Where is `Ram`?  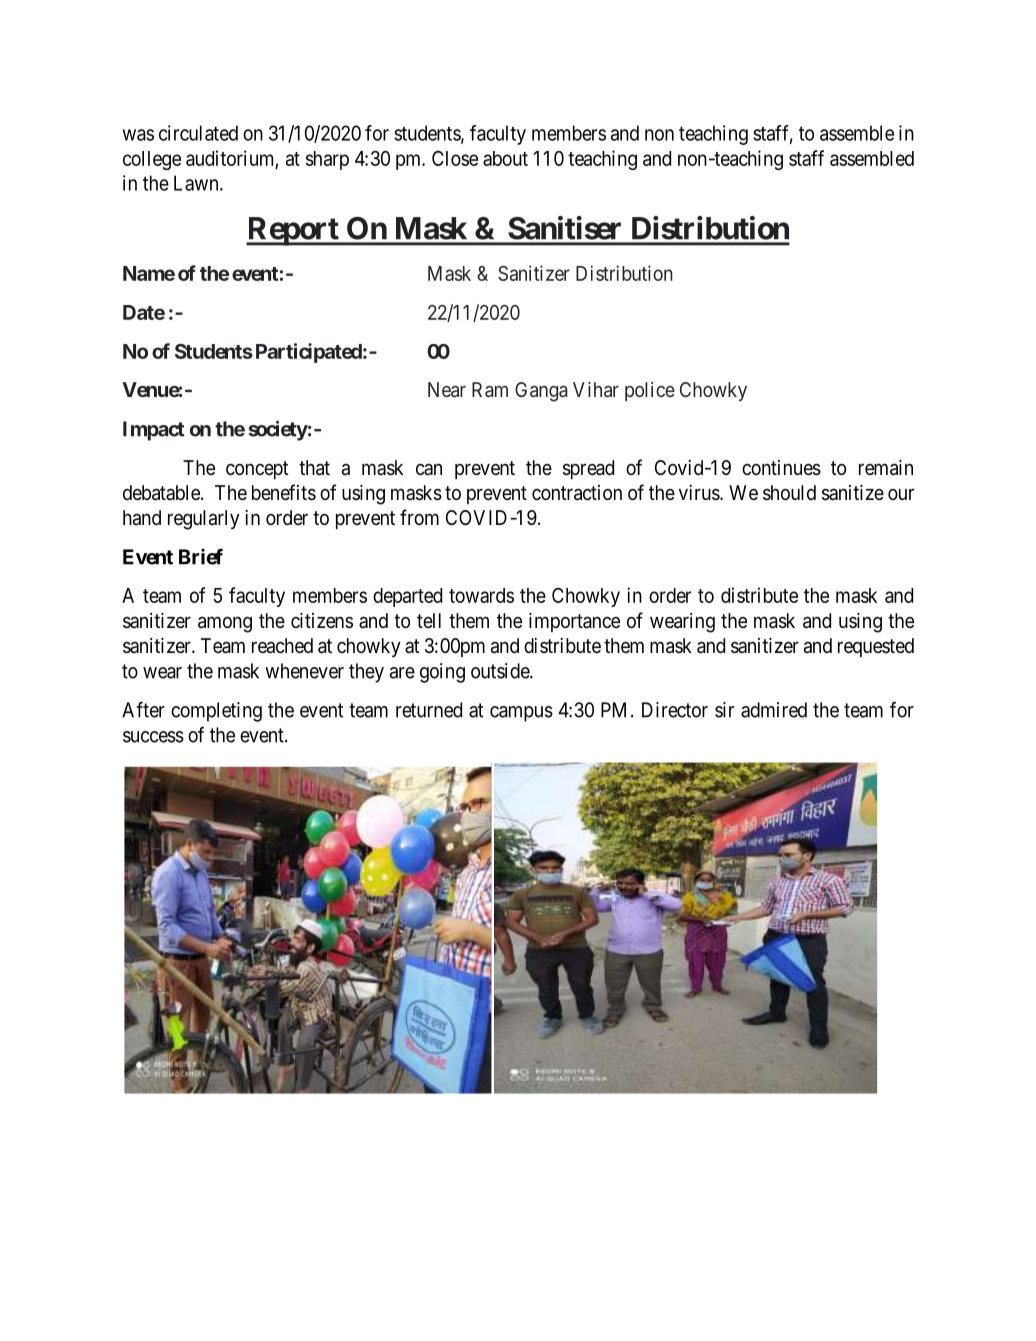
Ram is located at coordinates (490, 390).
